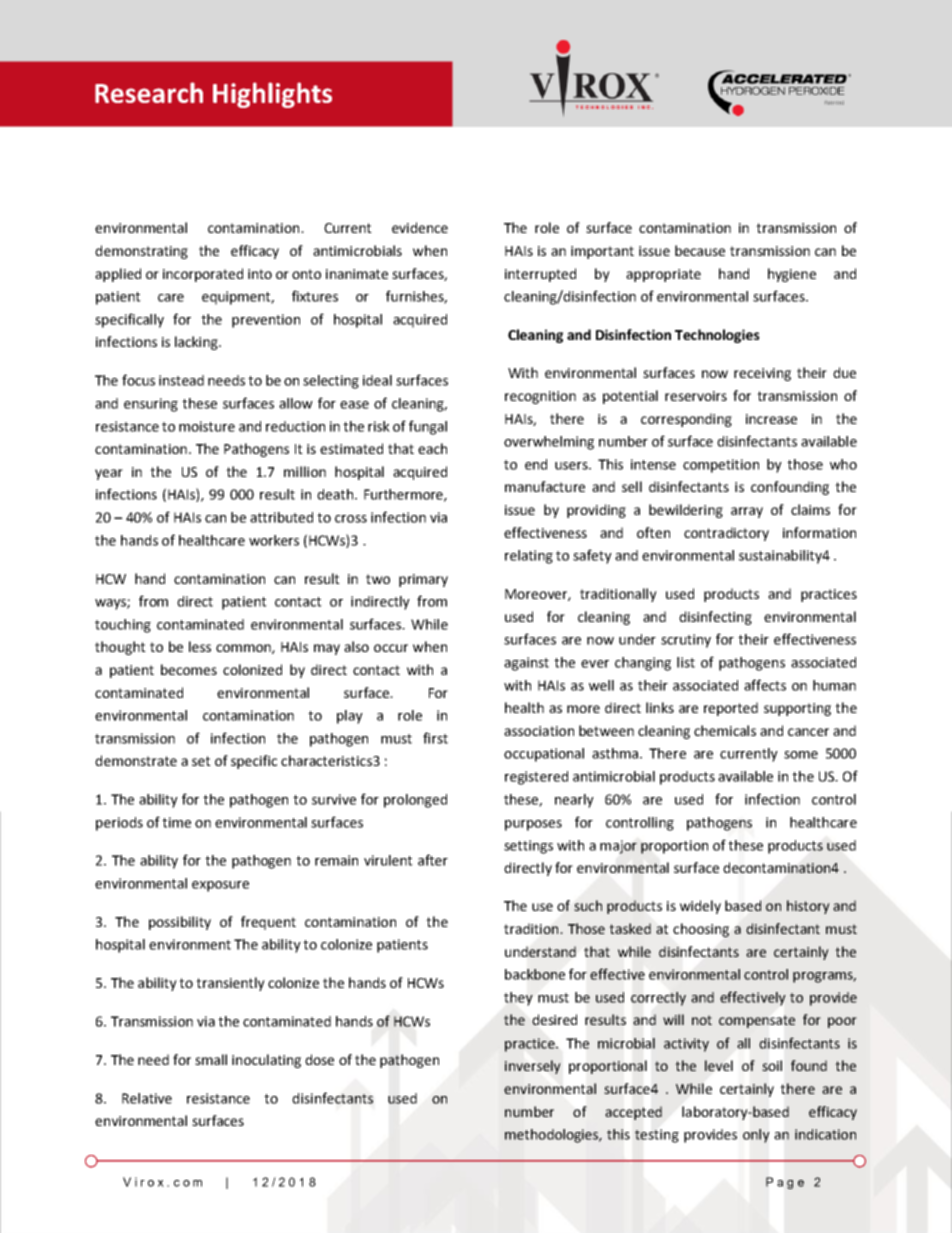 The height and width of the screenshot is (1233, 952). Describe the element at coordinates (433, 860) in the screenshot. I see `after` at that location.
